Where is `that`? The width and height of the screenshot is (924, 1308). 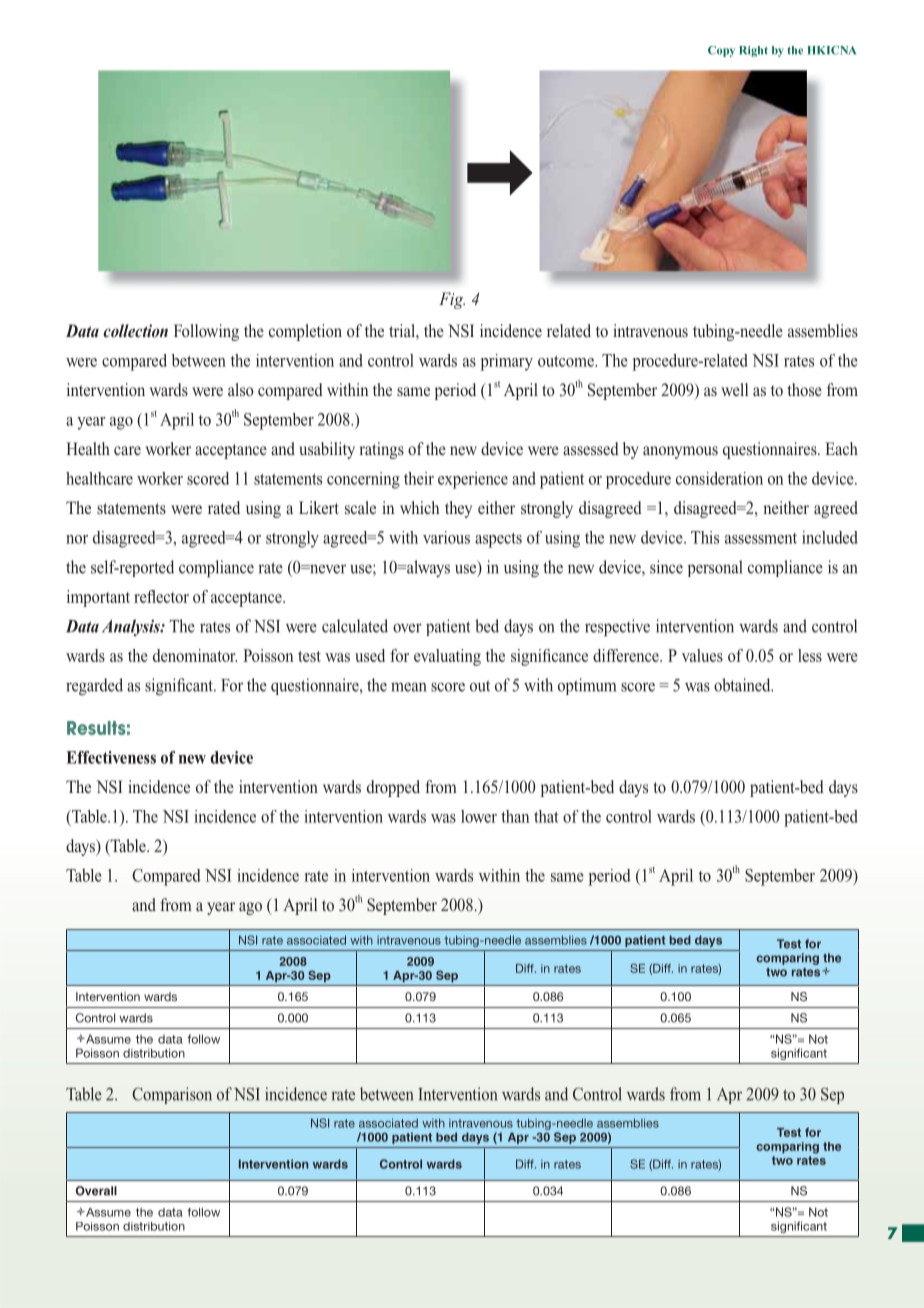
that is located at coordinates (546, 816).
